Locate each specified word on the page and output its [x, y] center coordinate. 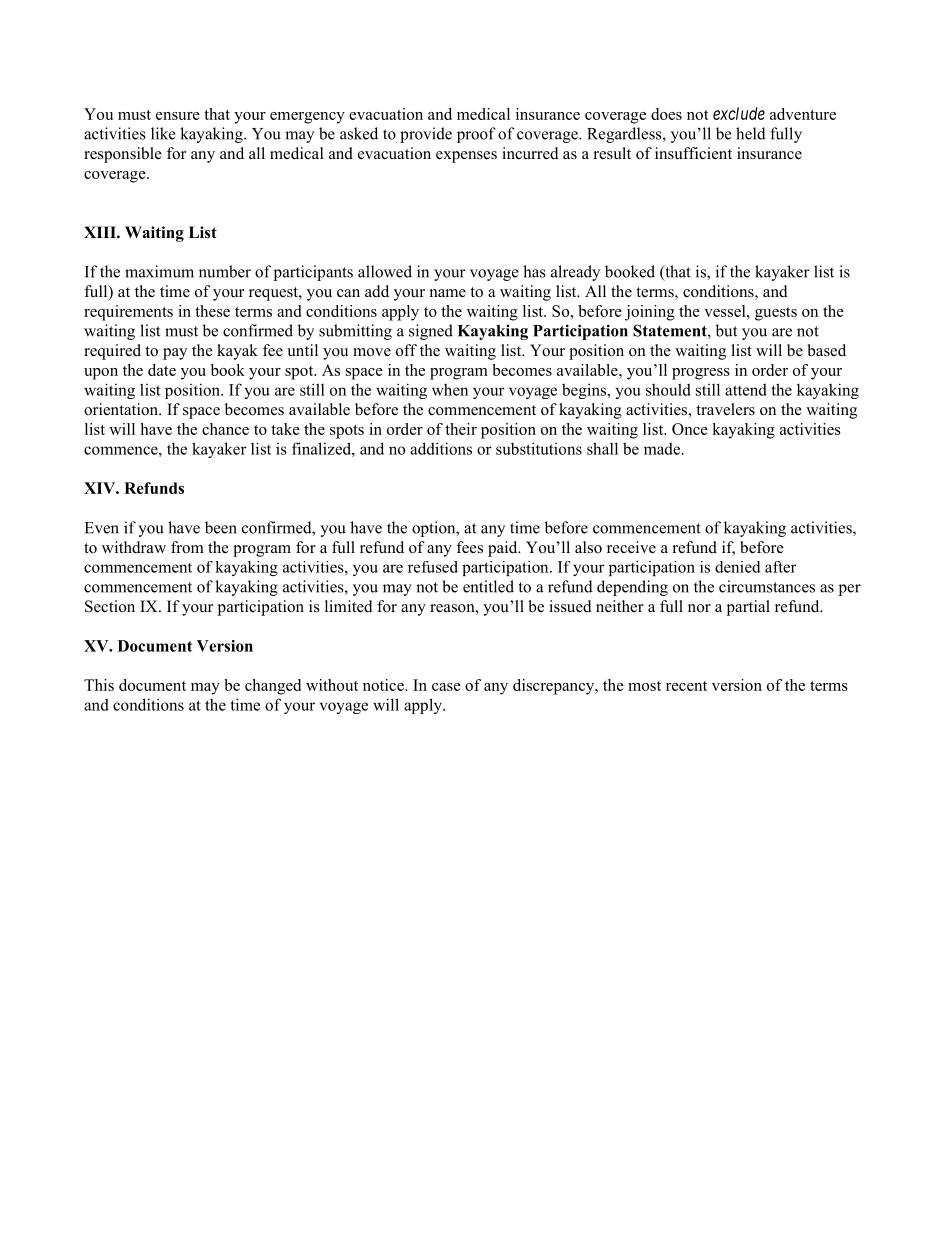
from [187, 547]
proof [476, 135]
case [446, 687]
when [450, 389]
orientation [122, 409]
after [780, 567]
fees [469, 547]
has [534, 271]
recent [686, 686]
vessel [726, 311]
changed [273, 687]
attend [746, 389]
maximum [159, 271]
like [163, 133]
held [751, 133]
